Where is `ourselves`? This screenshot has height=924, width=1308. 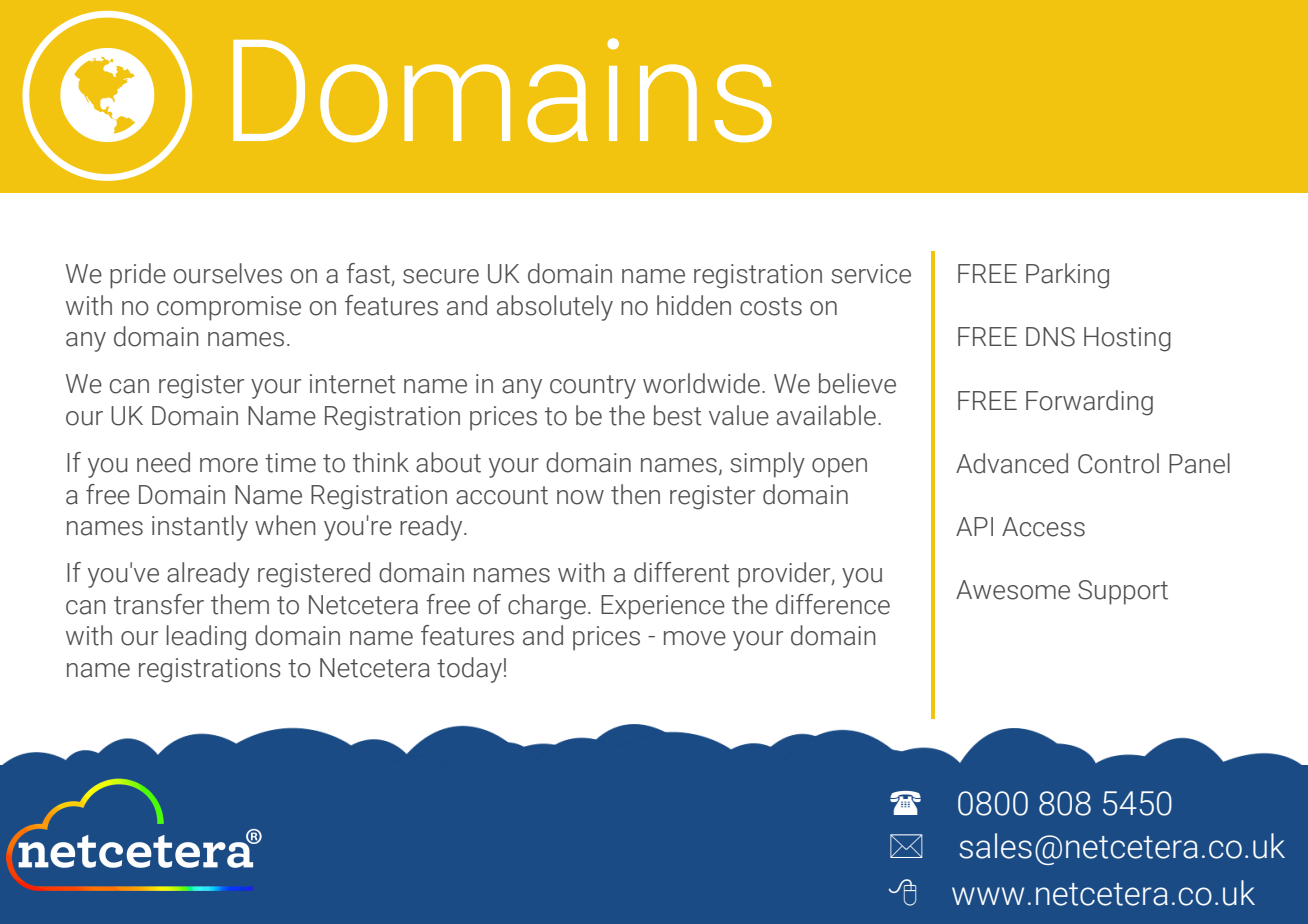
ourselves is located at coordinates (228, 273).
